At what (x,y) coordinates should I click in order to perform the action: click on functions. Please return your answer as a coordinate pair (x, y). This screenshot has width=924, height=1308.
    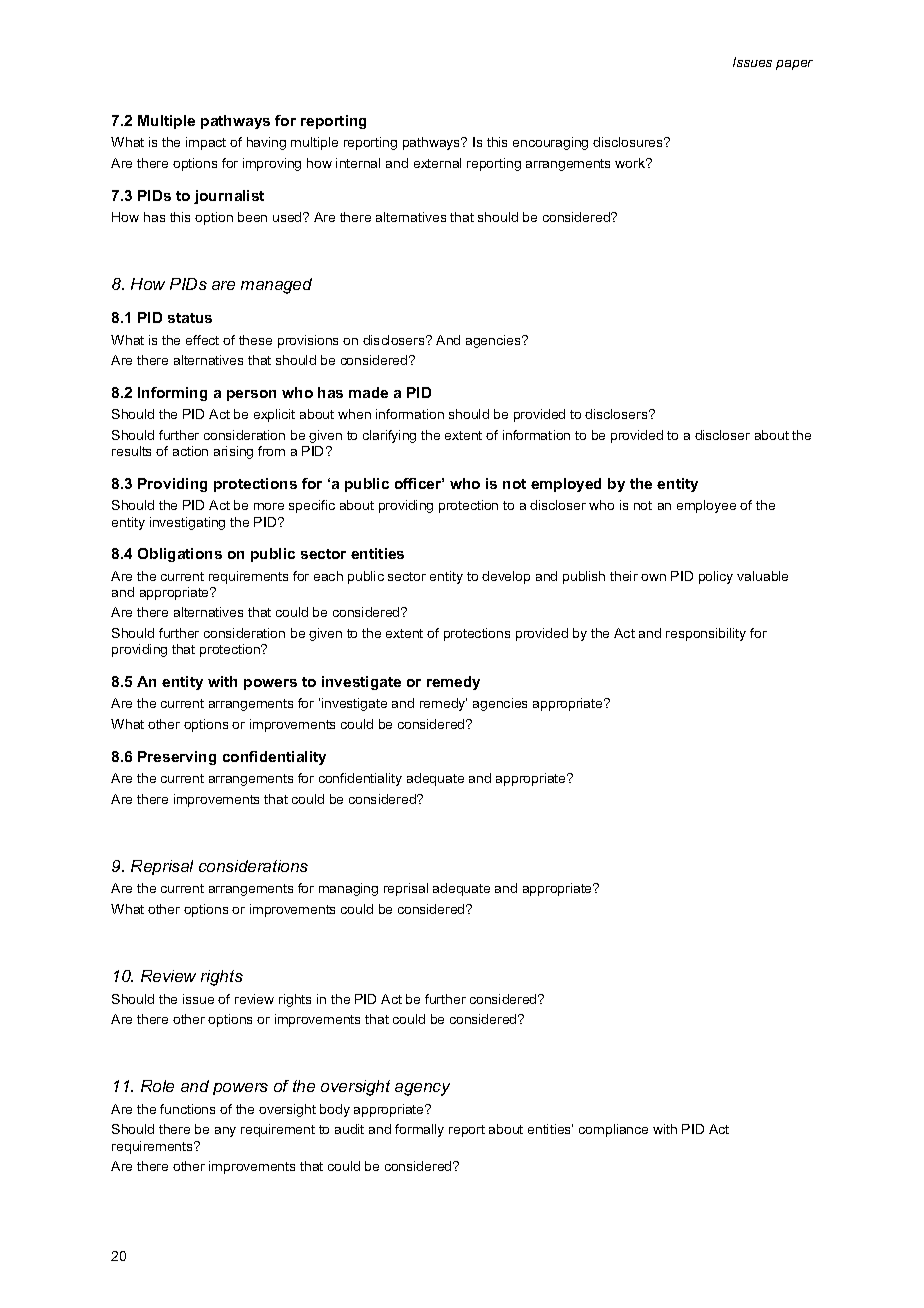
    Looking at the image, I should click on (187, 1109).
